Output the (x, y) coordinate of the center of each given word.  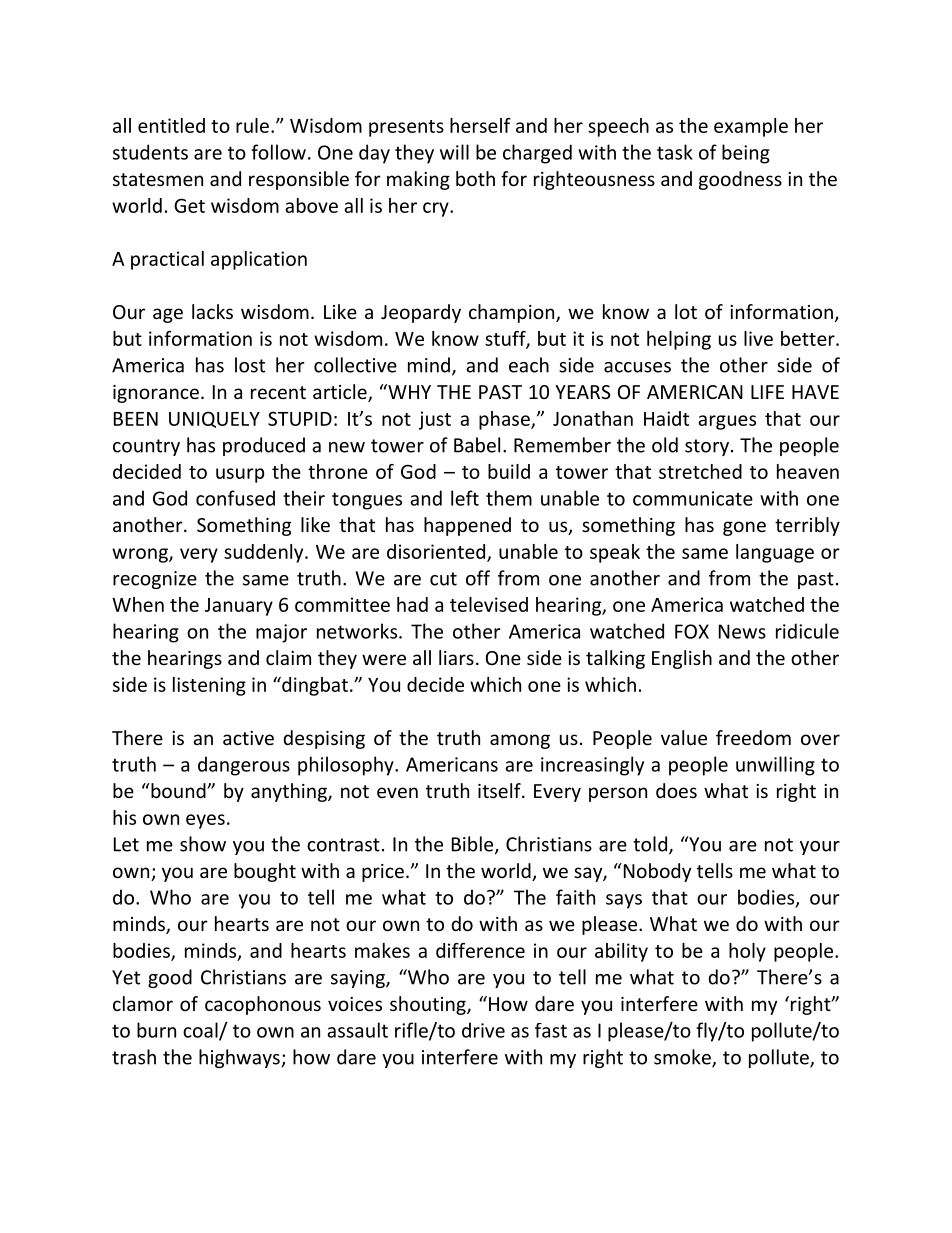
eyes (205, 821)
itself (500, 790)
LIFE (767, 392)
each (529, 365)
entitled (171, 125)
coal (201, 1031)
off (478, 578)
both (475, 178)
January (239, 607)
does (676, 790)
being (746, 154)
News (742, 631)
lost (250, 365)
